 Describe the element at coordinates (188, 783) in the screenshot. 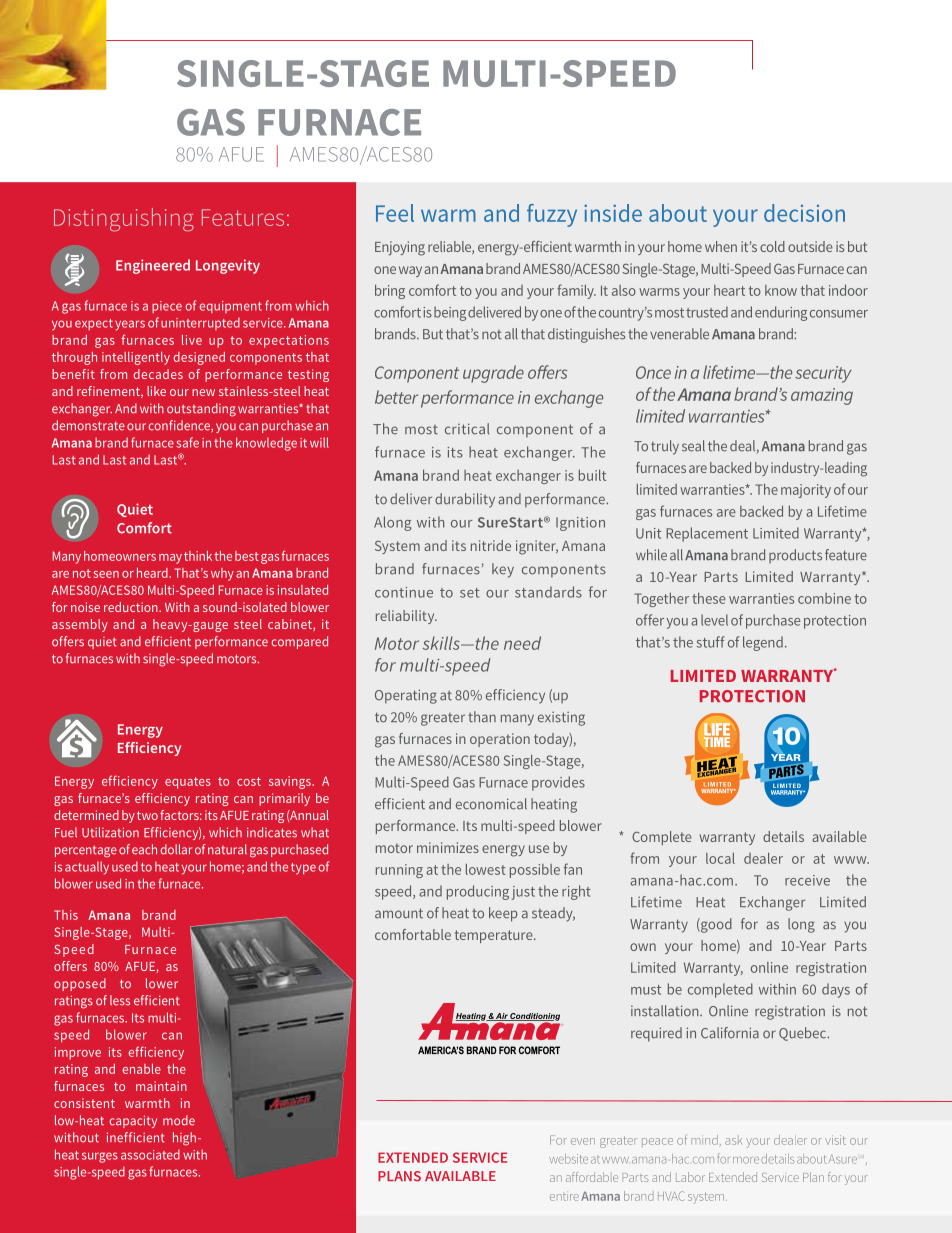

I see `equates` at that location.
